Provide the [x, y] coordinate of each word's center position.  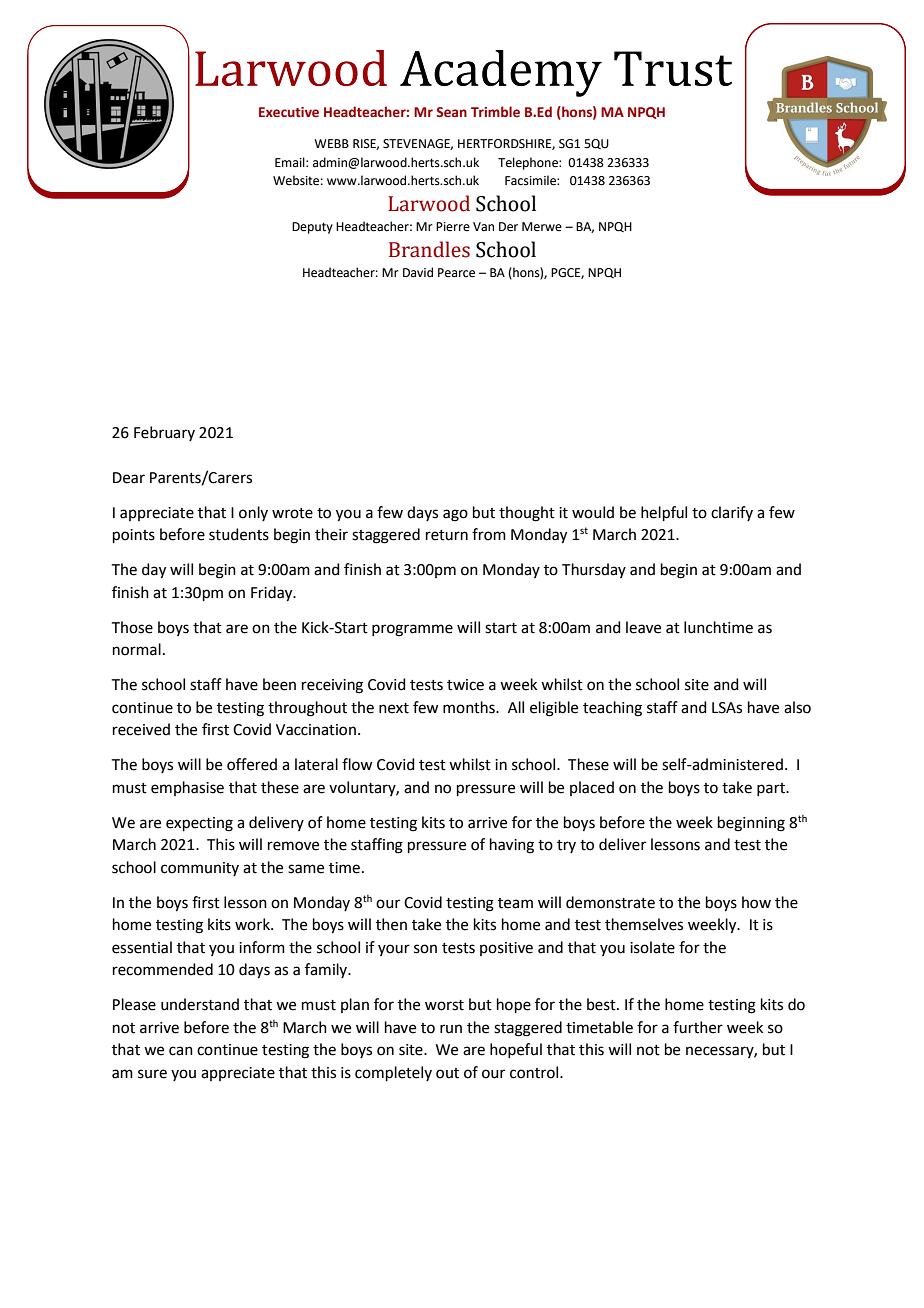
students [239, 534]
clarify [732, 513]
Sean [451, 112]
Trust [673, 68]
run [451, 1029]
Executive [289, 112]
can [181, 1051]
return [447, 535]
